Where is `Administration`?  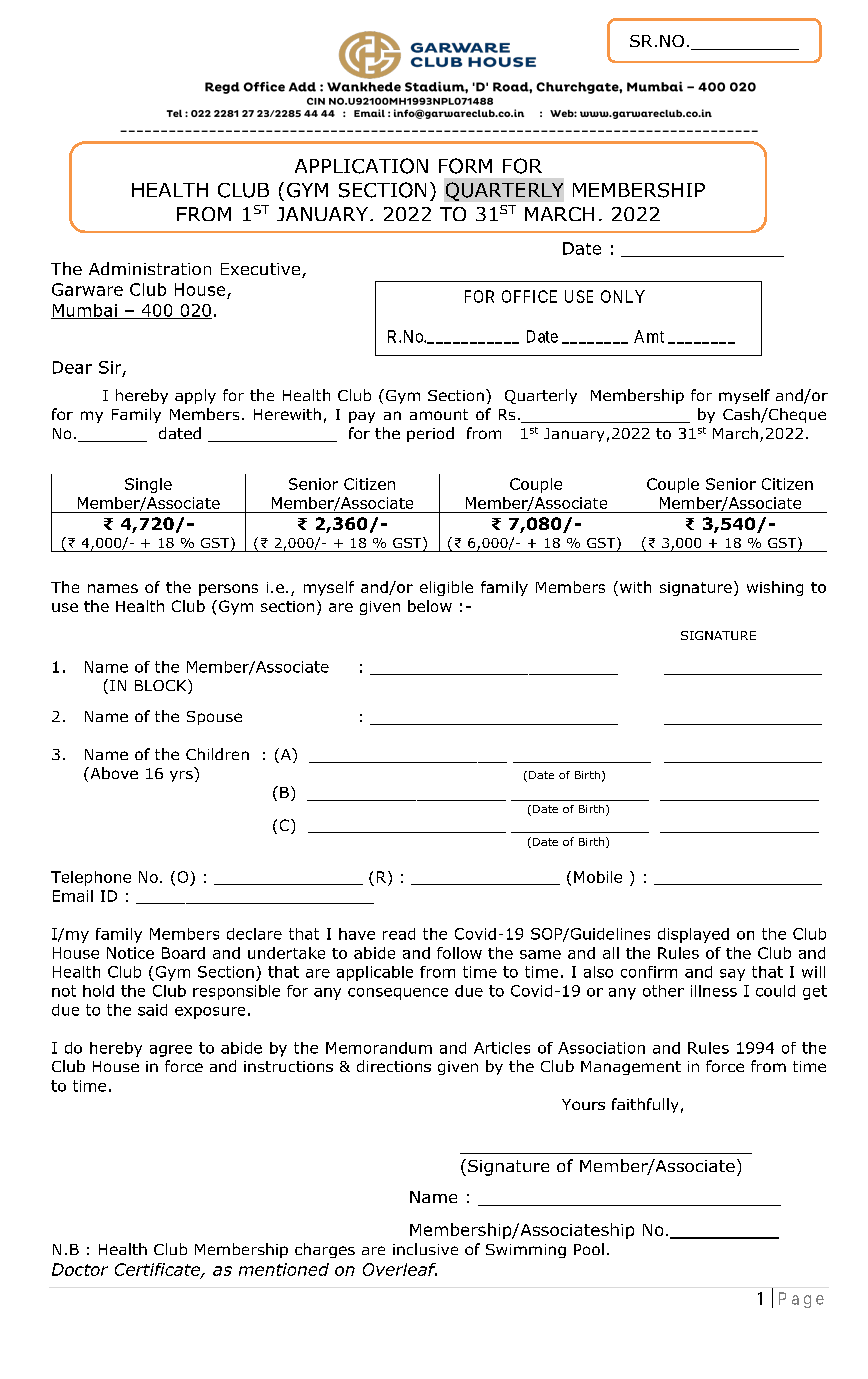
Administration is located at coordinates (150, 268).
